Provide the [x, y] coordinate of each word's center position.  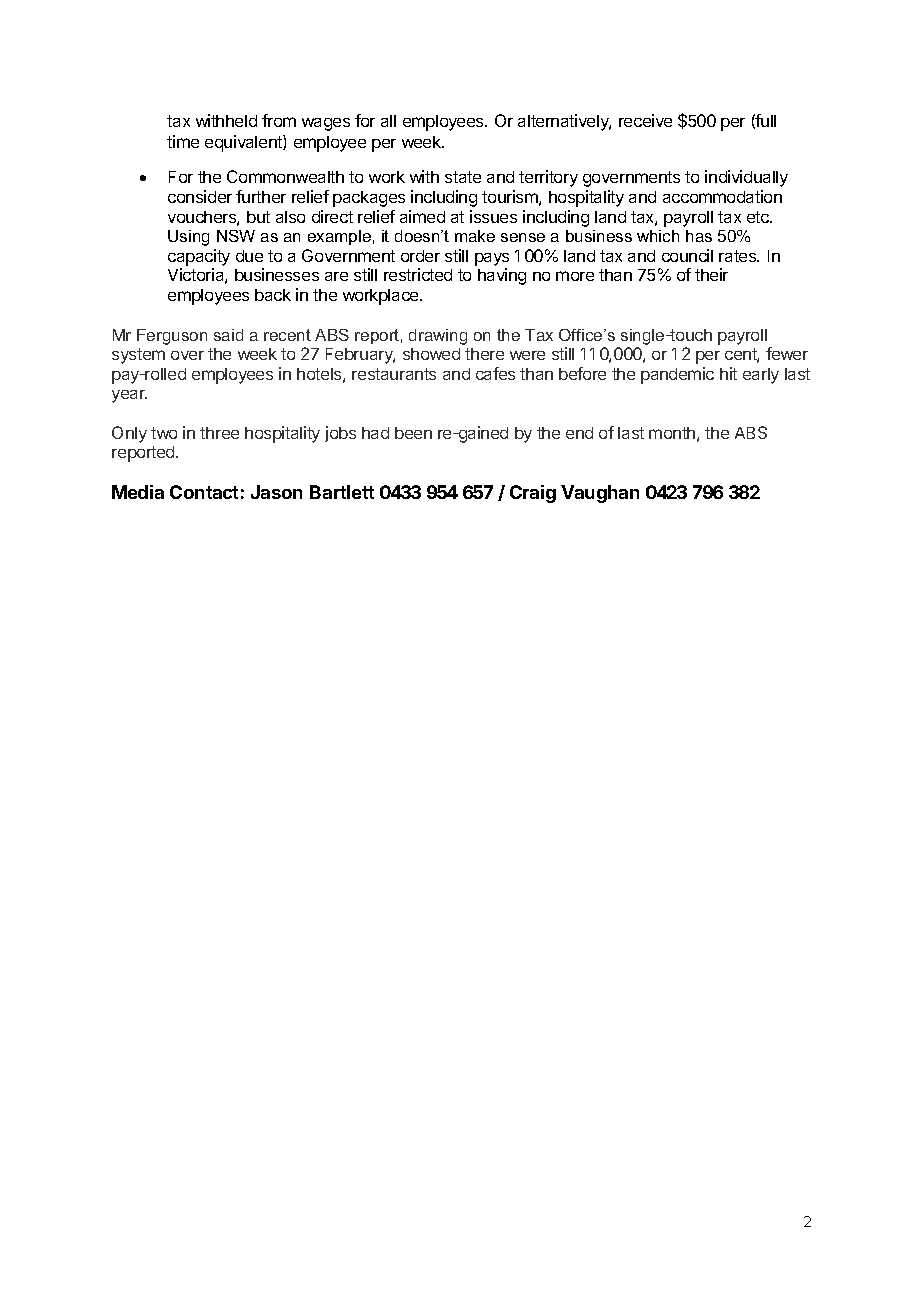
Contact [204, 492]
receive [645, 120]
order [420, 256]
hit [728, 373]
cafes [495, 373]
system [138, 356]
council [687, 255]
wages [326, 124]
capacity [199, 257]
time [183, 141]
